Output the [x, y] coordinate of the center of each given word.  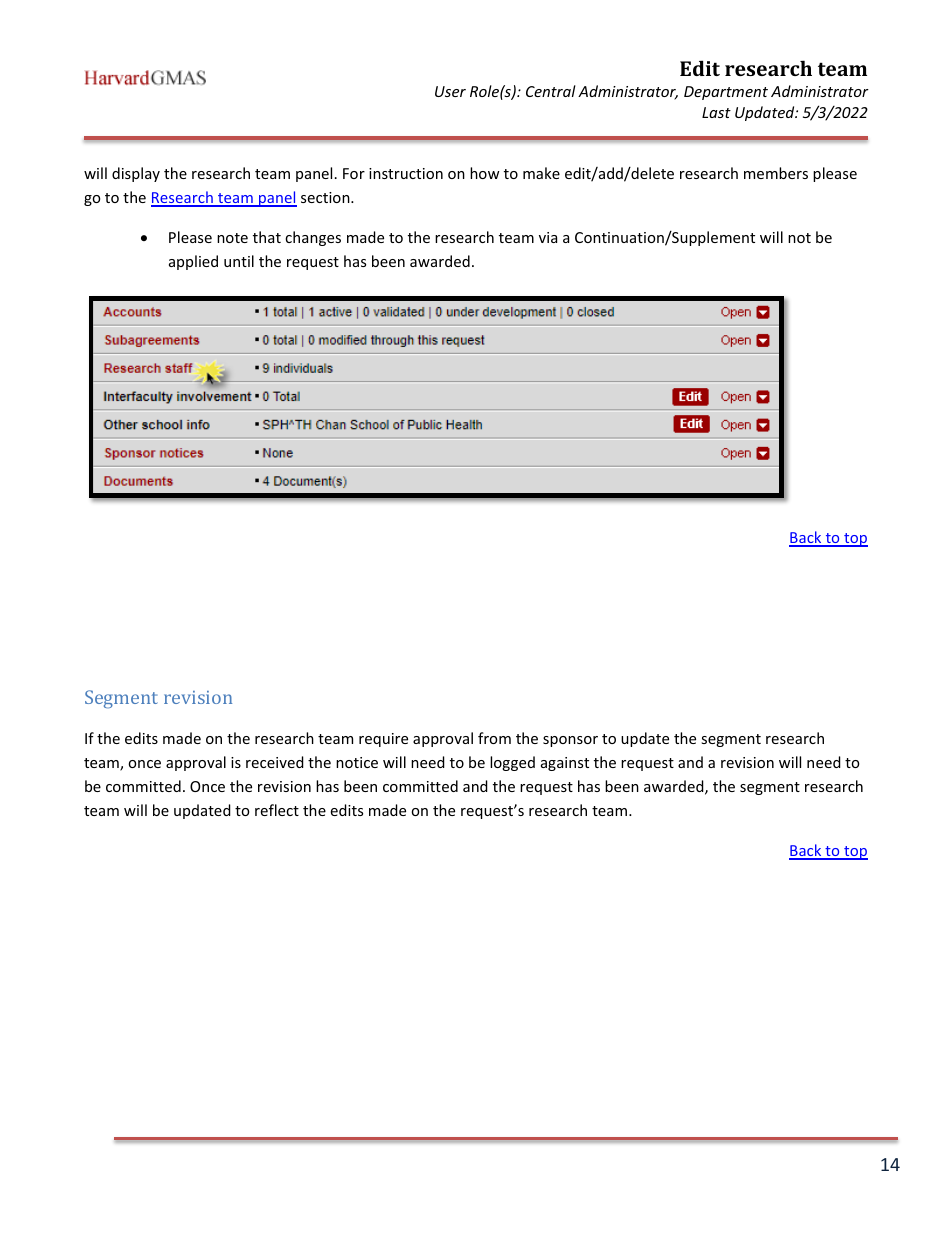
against [565, 764]
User [450, 91]
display [136, 174]
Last [716, 112]
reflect [277, 810]
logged [512, 763]
